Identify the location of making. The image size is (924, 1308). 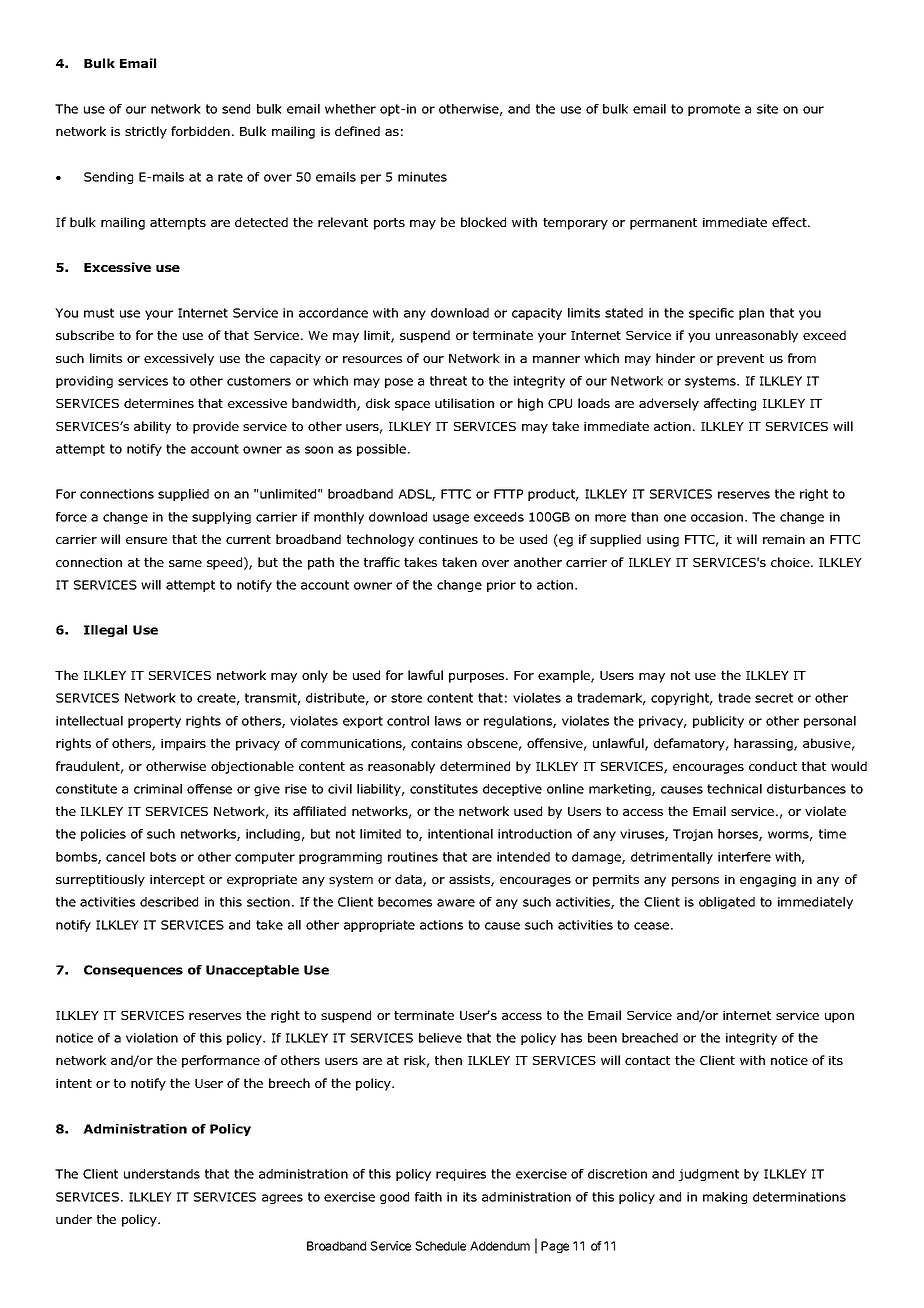
(725, 1198).
